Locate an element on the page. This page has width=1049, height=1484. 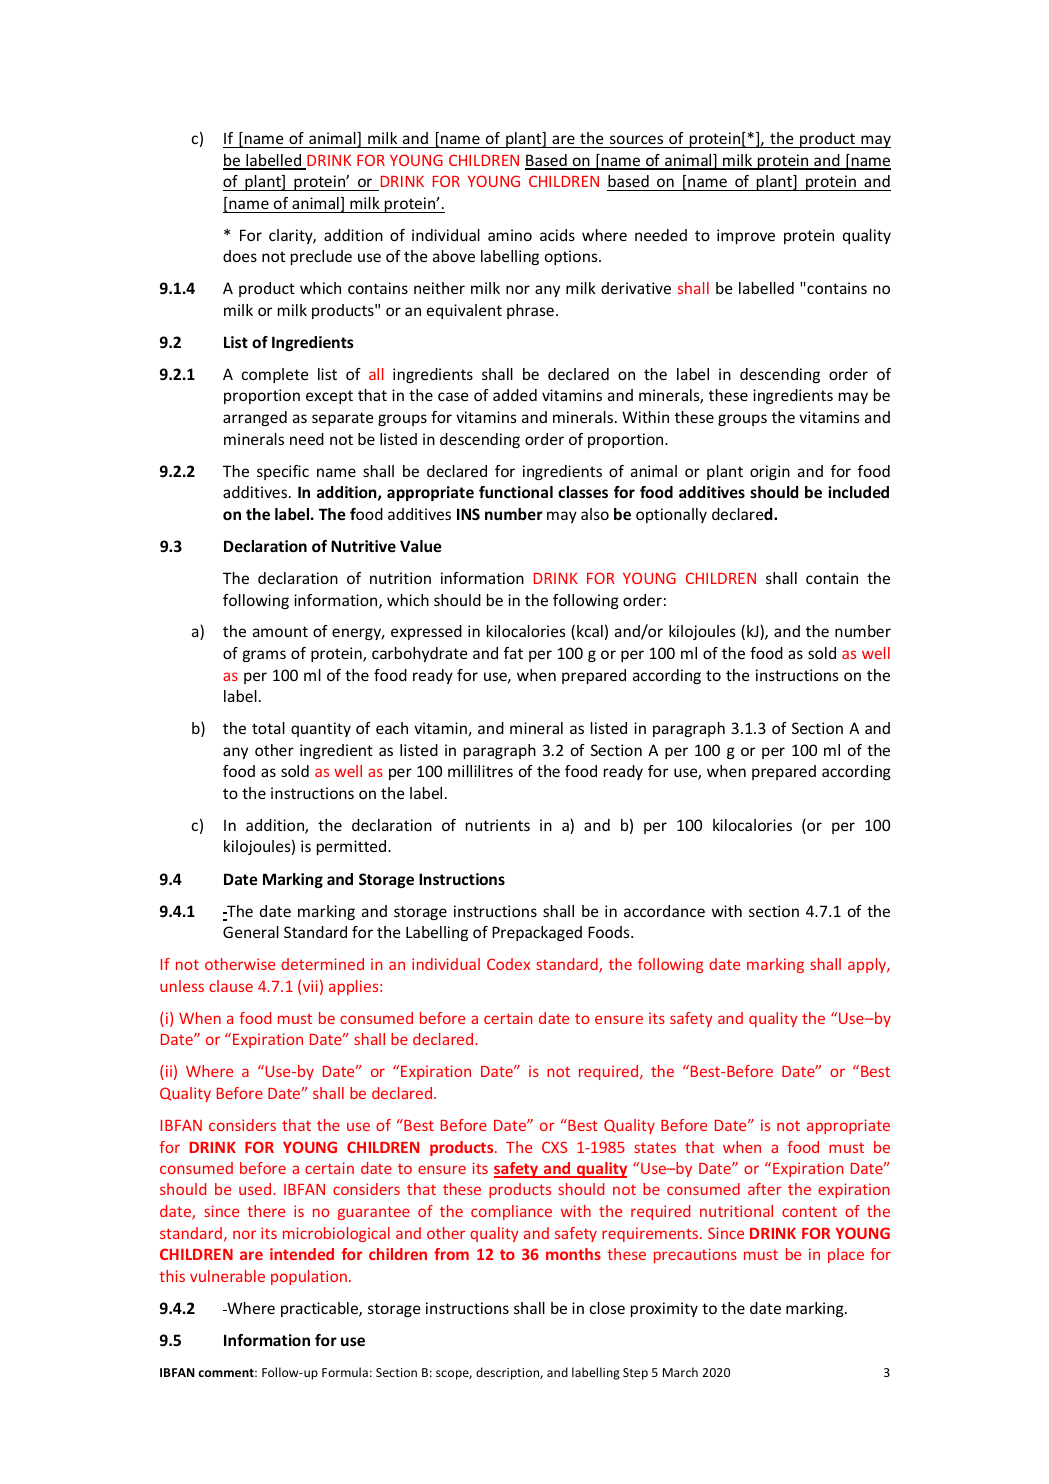
Codex is located at coordinates (508, 964).
